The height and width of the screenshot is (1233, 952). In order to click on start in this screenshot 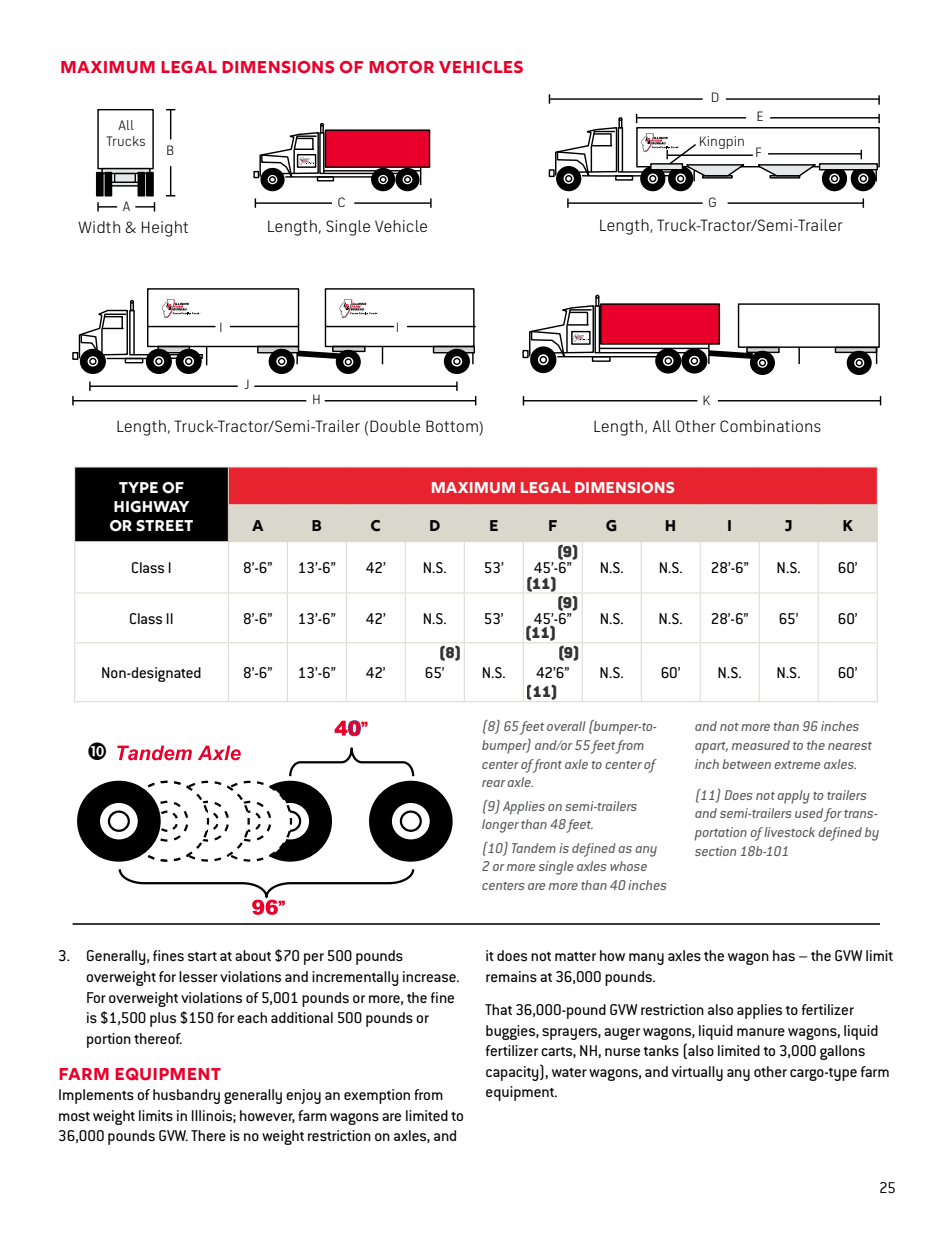, I will do `click(202, 956)`.
